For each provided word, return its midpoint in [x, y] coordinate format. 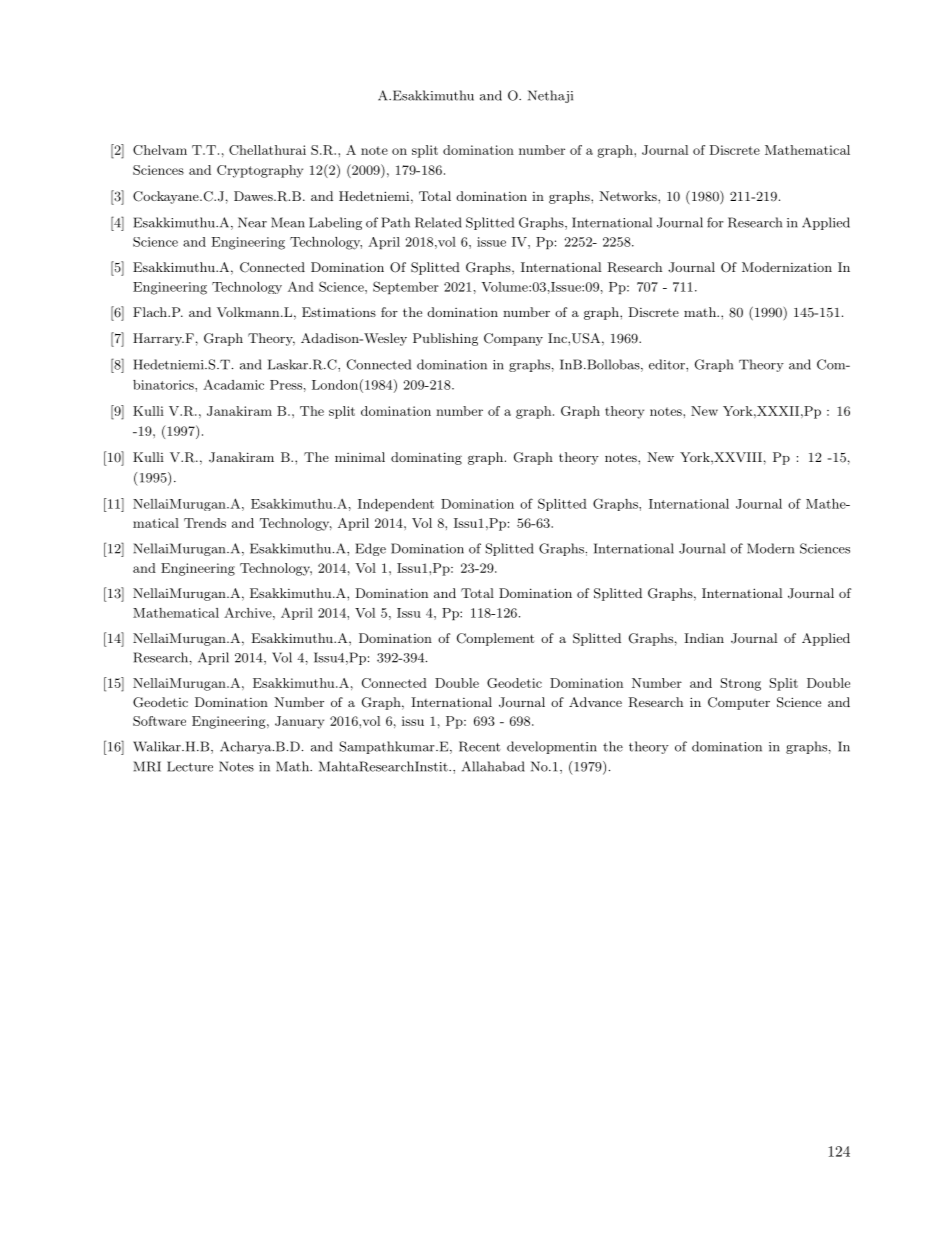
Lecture [190, 766]
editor [668, 364]
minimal [360, 457]
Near [252, 222]
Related [438, 222]
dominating [426, 458]
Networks [629, 196]
